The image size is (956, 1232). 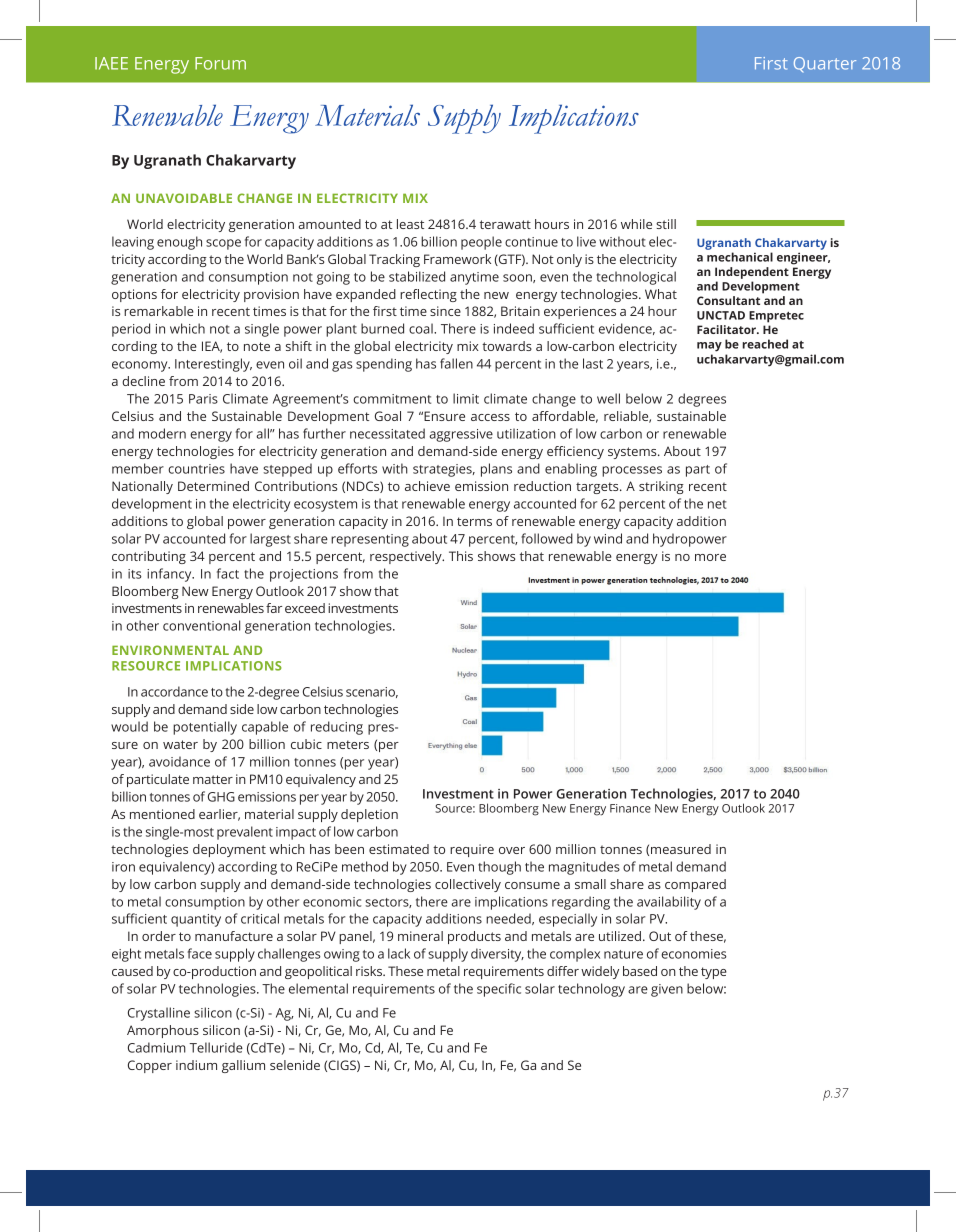 I want to click on Interestingly, so click(x=213, y=365).
